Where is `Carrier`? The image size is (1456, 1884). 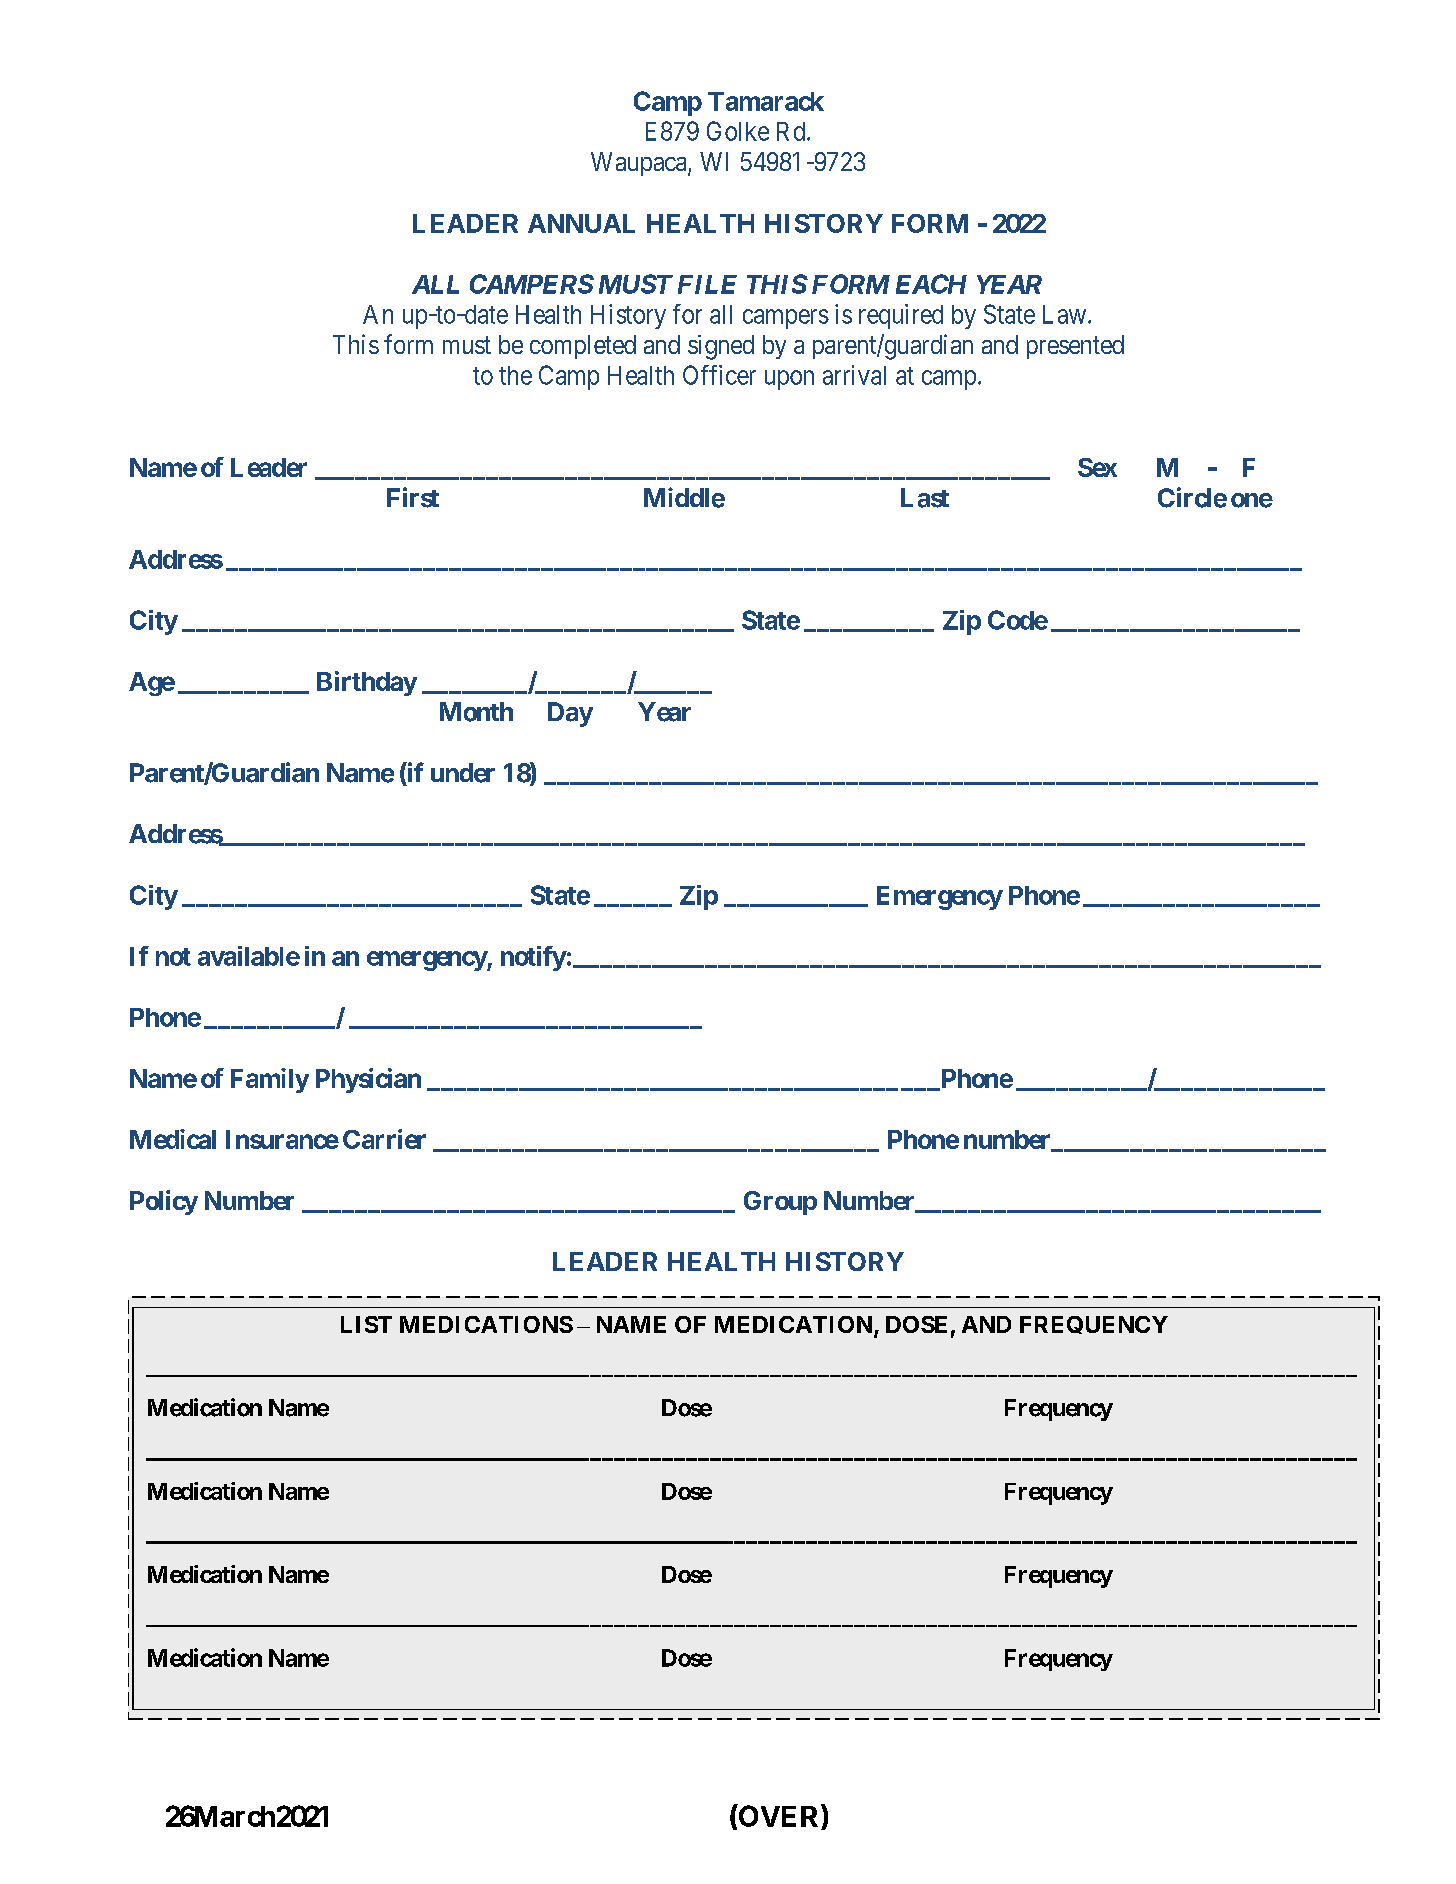 Carrier is located at coordinates (384, 1139).
